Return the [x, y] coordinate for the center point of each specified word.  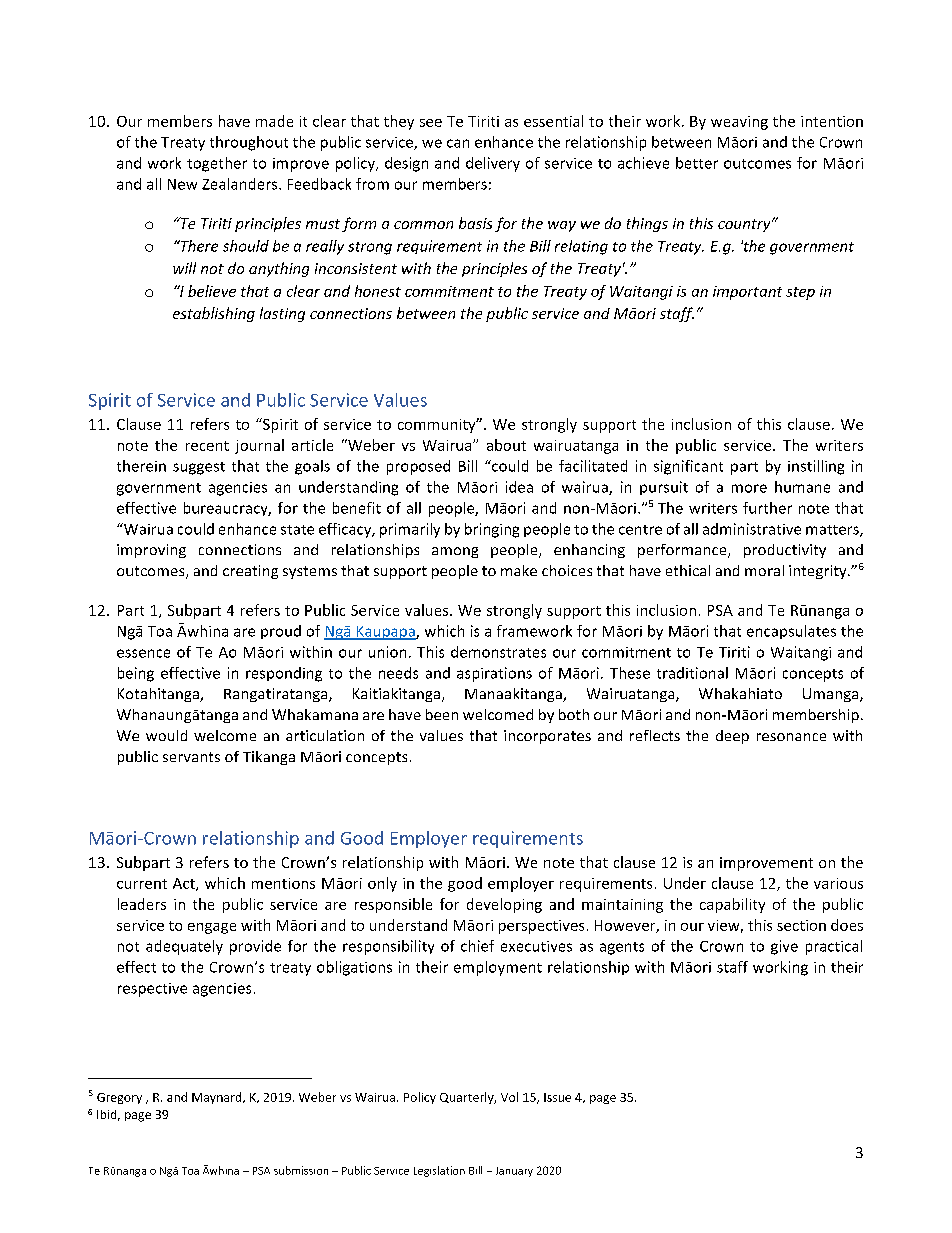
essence [143, 653]
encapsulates [791, 632]
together [217, 164]
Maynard [218, 1098]
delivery [493, 164]
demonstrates [498, 652]
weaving [739, 123]
